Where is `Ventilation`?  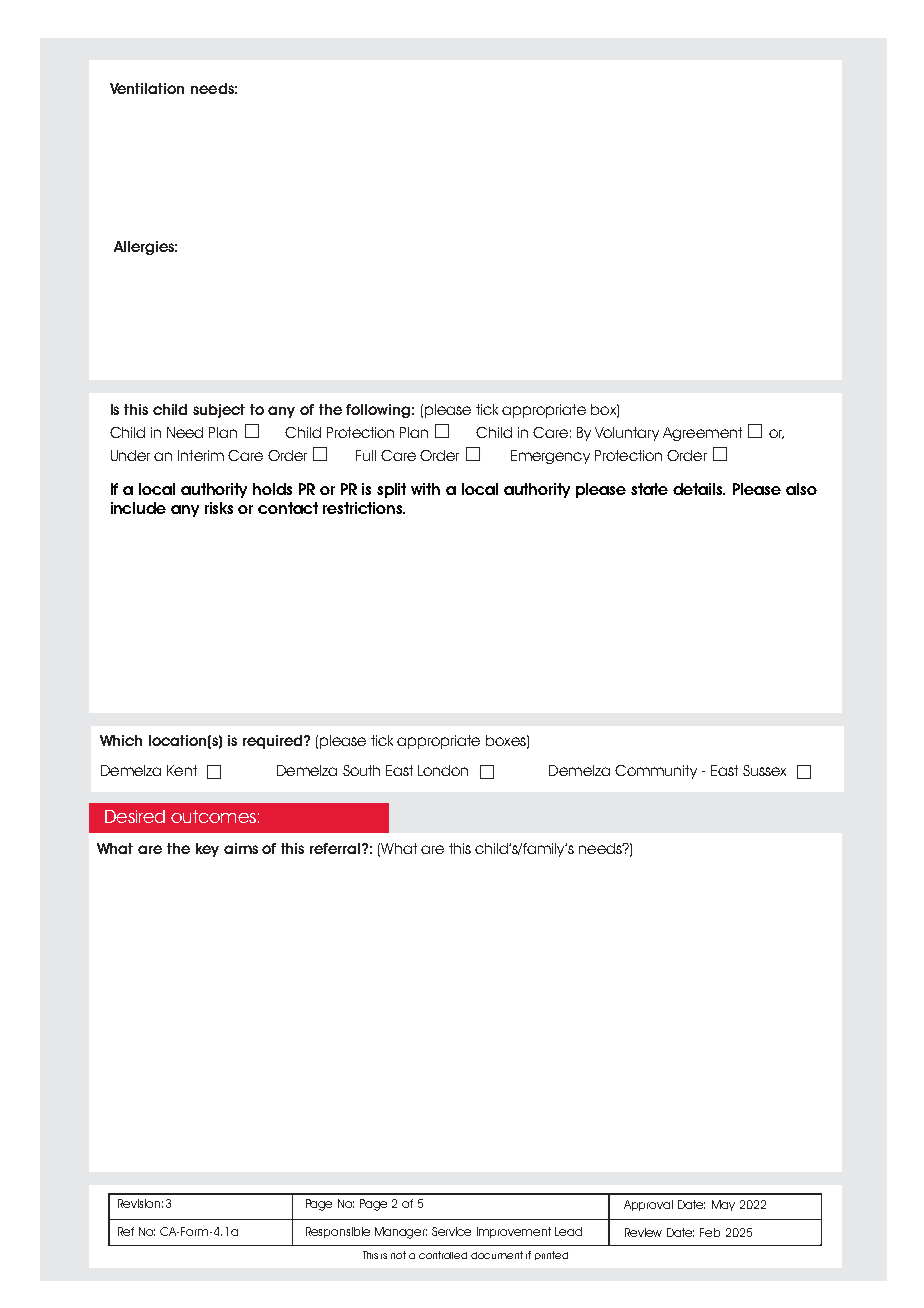
Ventilation is located at coordinates (147, 88).
